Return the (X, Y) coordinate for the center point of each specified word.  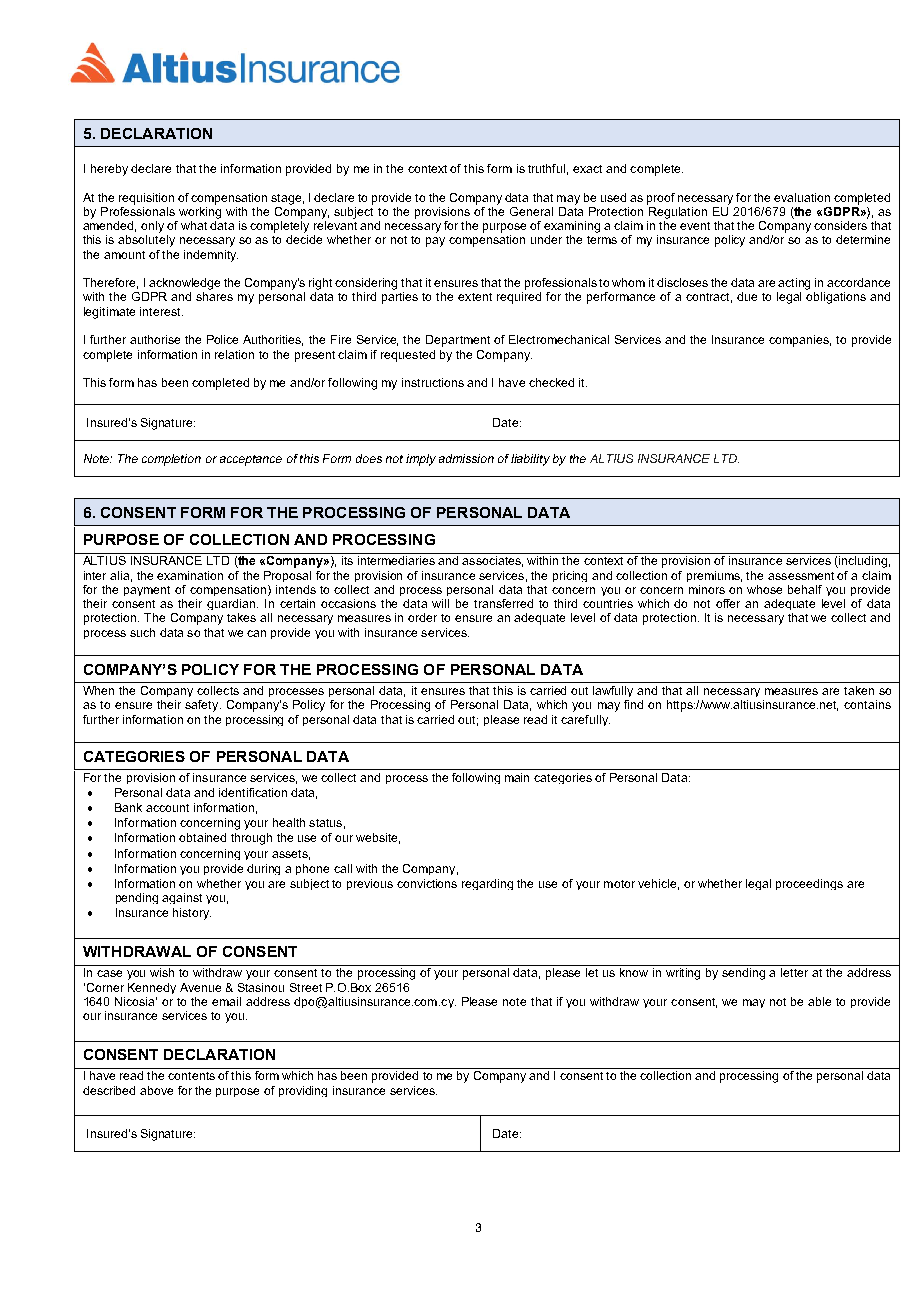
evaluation (802, 197)
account (167, 808)
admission (466, 458)
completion (171, 460)
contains (867, 704)
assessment (801, 576)
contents (191, 1076)
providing (303, 1091)
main (517, 777)
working (200, 211)
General (531, 211)
